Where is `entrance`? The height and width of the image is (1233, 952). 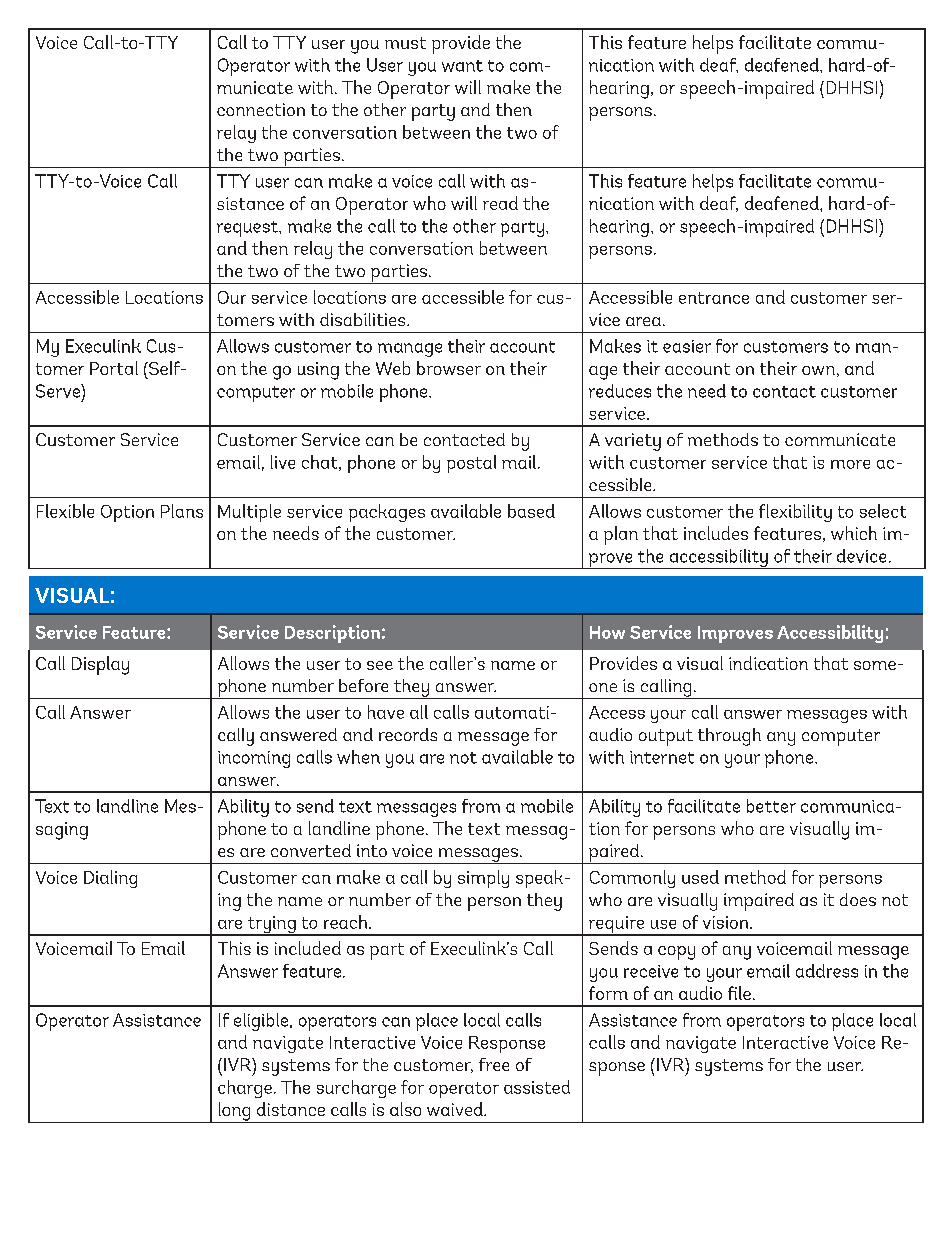 entrance is located at coordinates (714, 298).
